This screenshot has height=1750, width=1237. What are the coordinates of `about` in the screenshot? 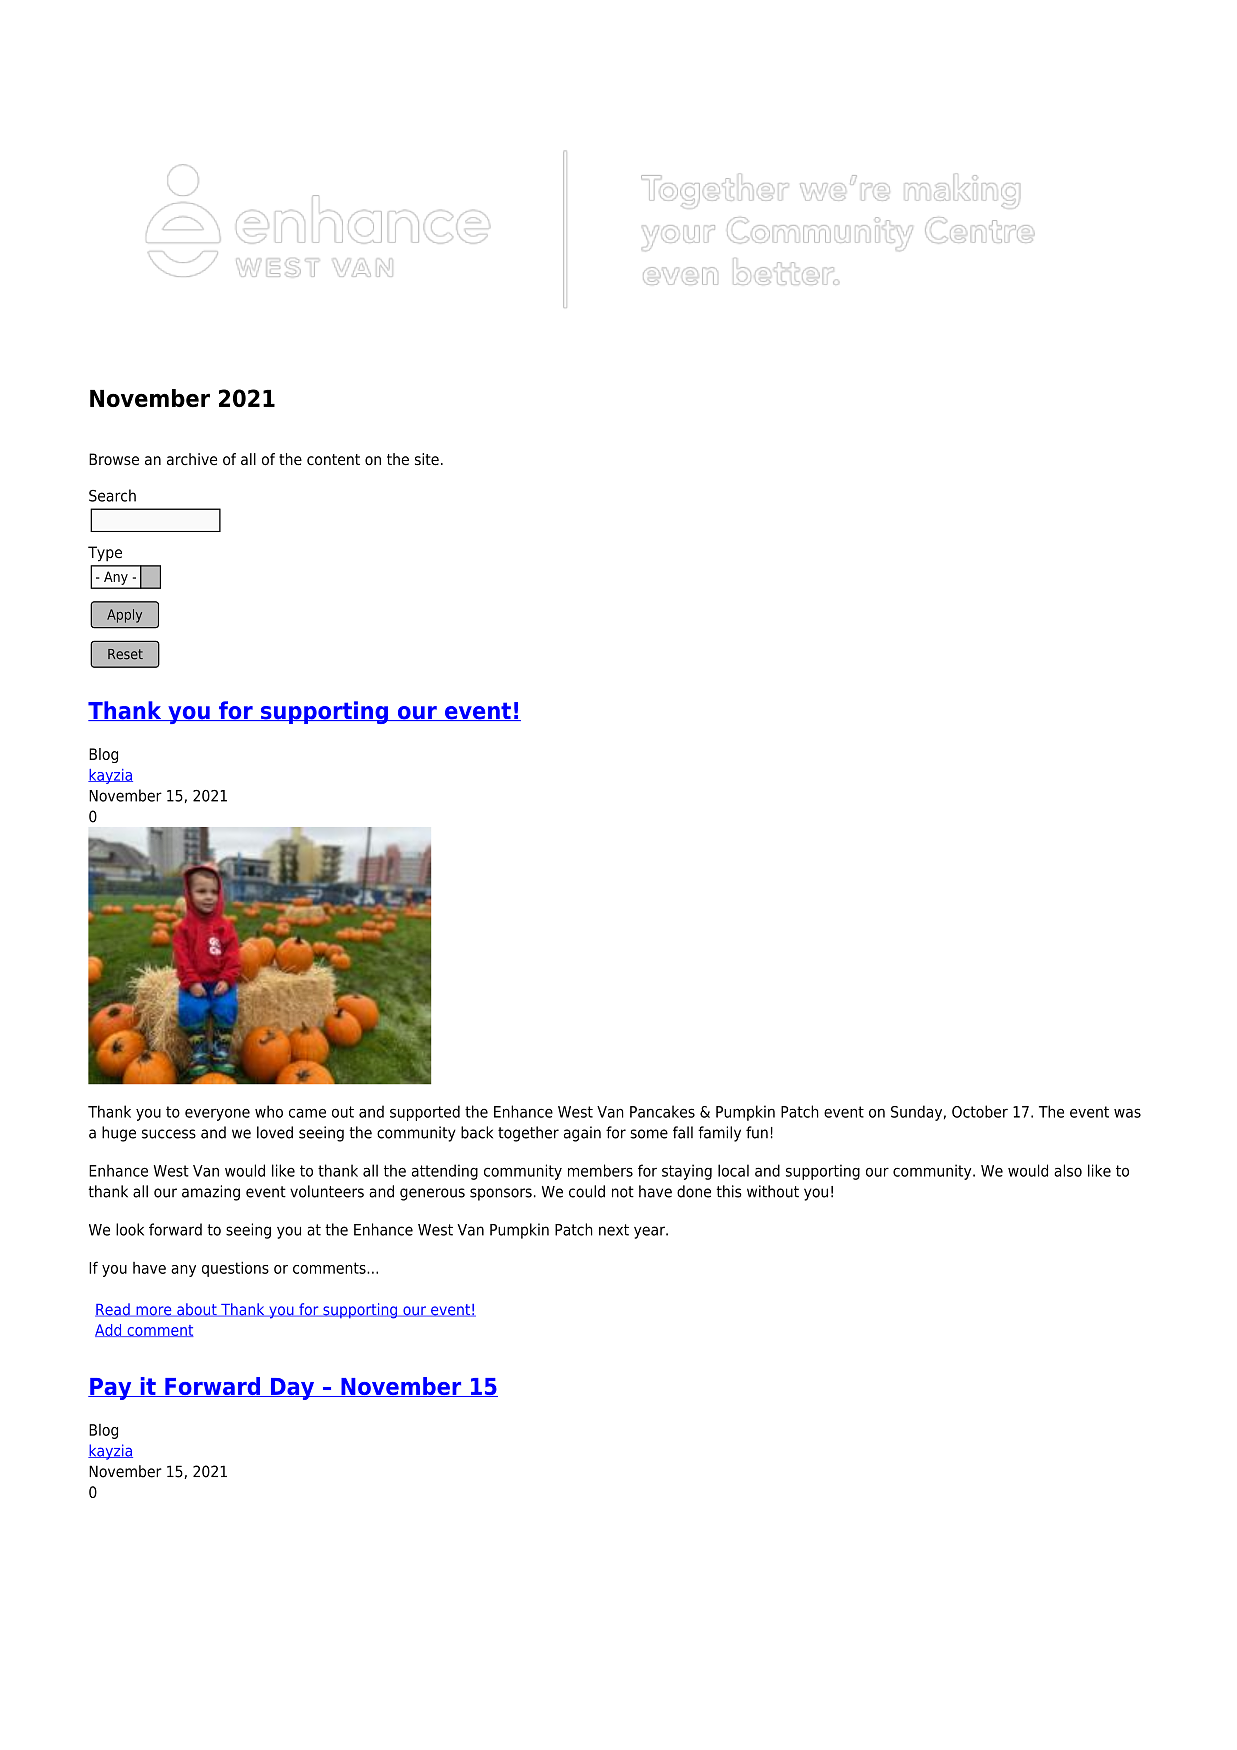 It's located at (197, 1310).
